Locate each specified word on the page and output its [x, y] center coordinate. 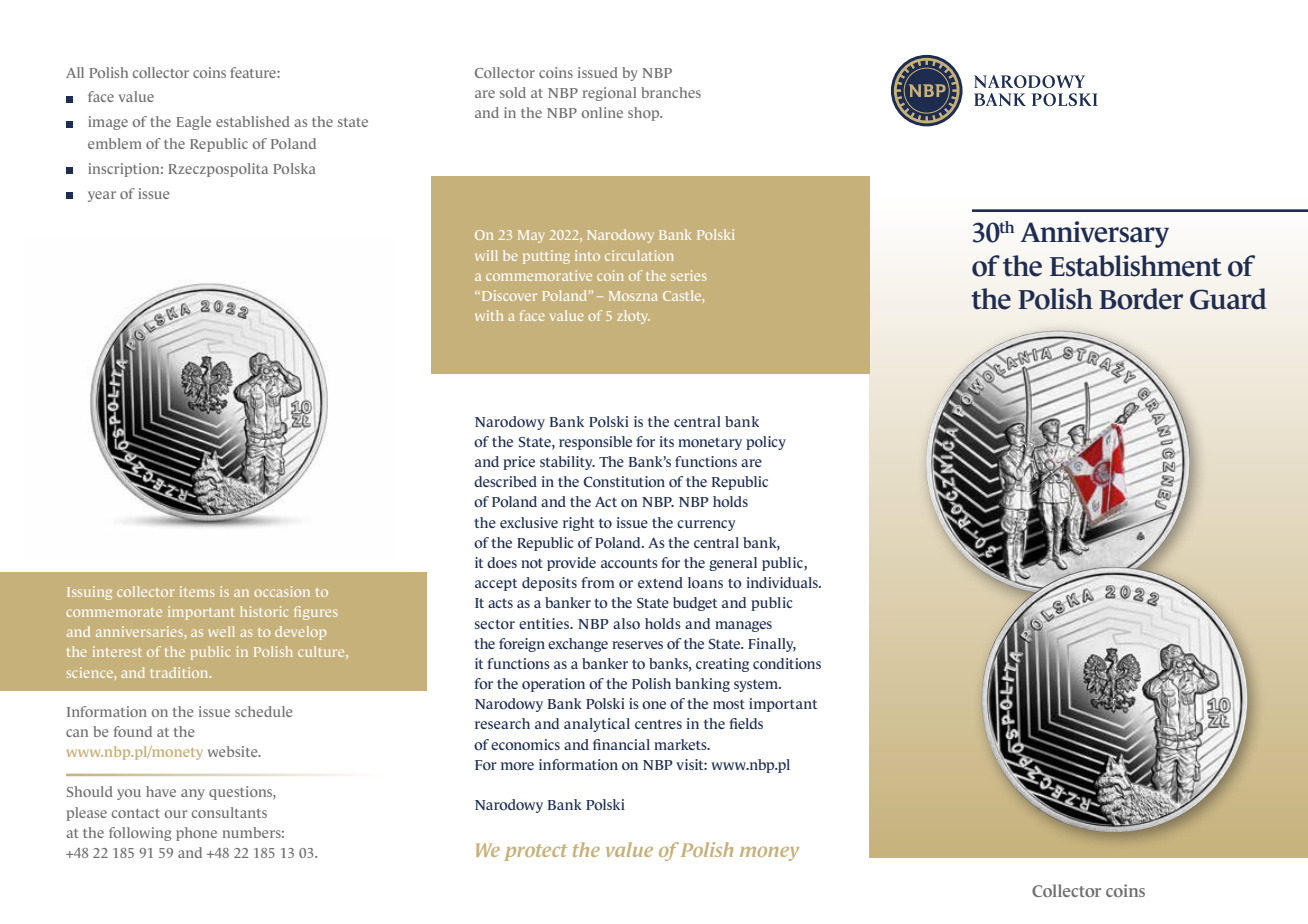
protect [535, 852]
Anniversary [1095, 234]
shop [645, 114]
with [489, 315]
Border [1141, 299]
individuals [783, 582]
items [197, 591]
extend [660, 582]
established [253, 121]
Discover [508, 295]
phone [196, 834]
